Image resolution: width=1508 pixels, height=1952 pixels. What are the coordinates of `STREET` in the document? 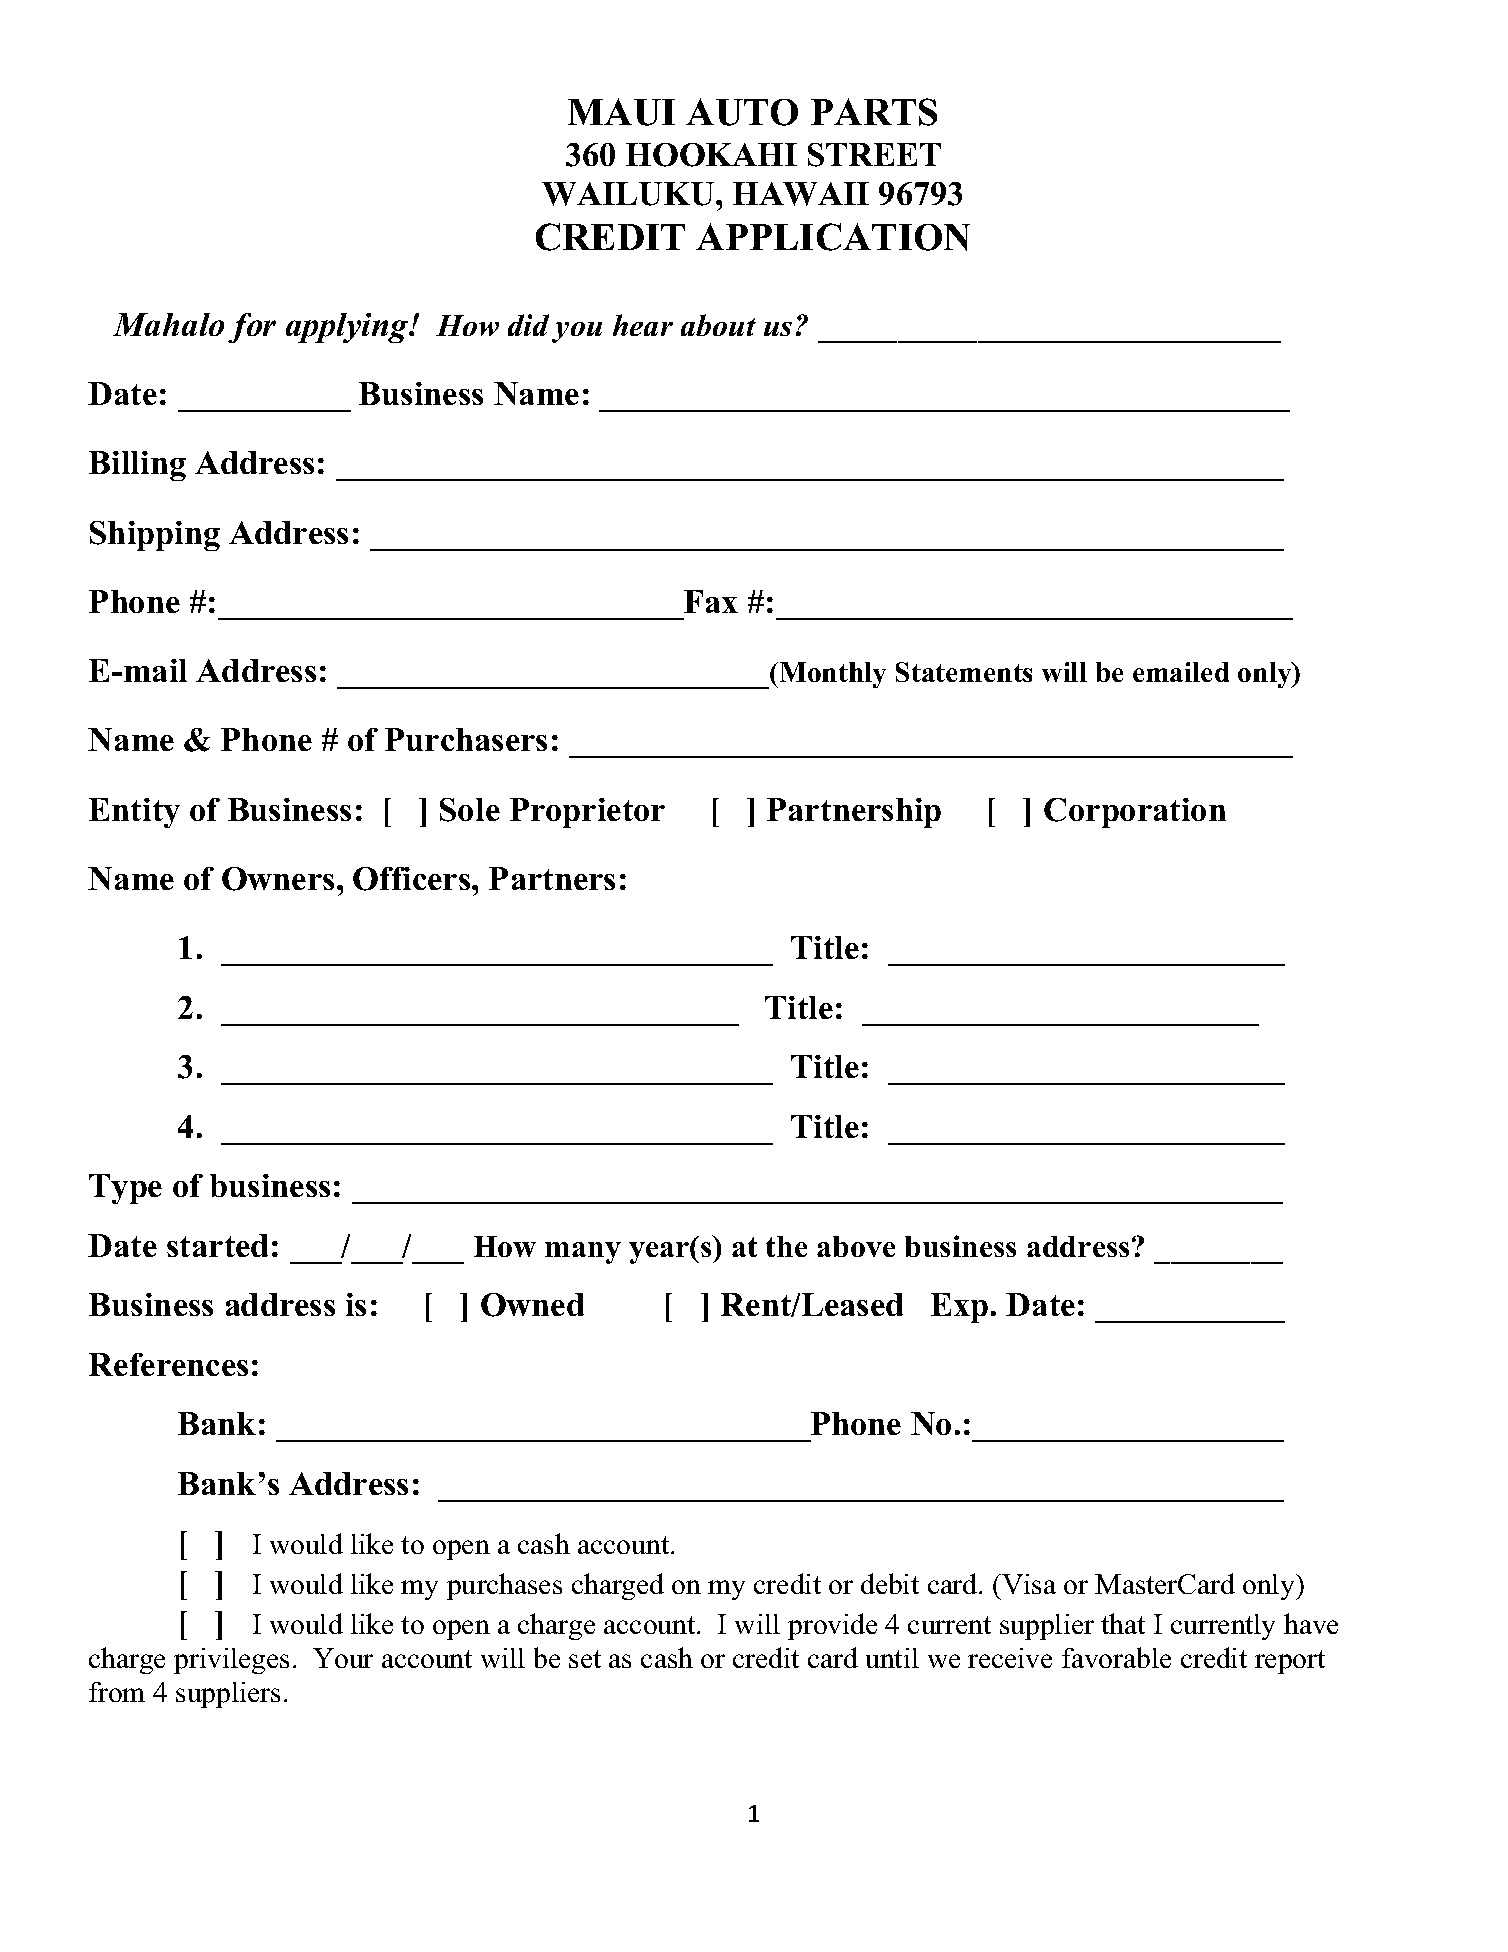 It's located at (874, 155).
